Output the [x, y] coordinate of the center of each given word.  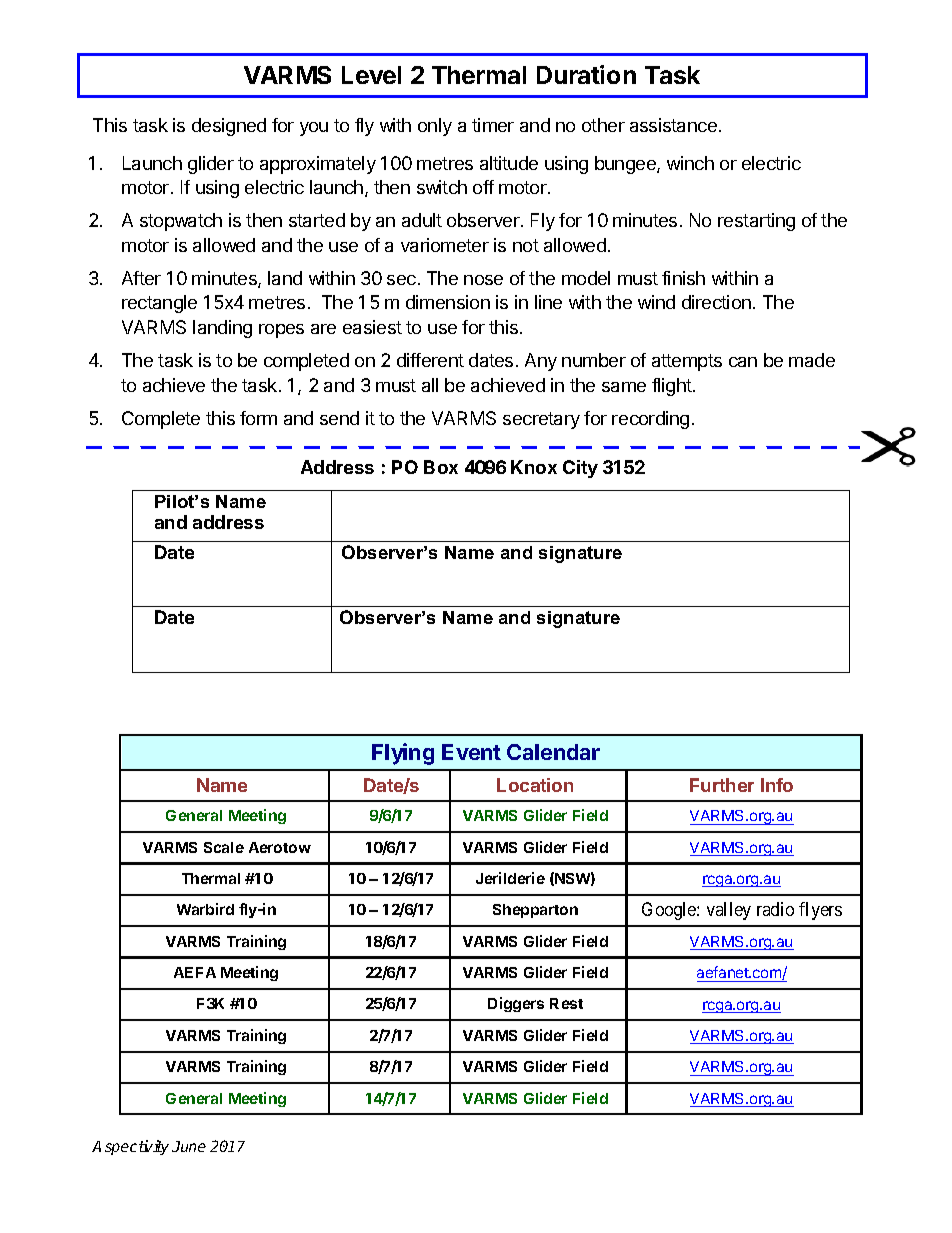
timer [493, 125]
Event [471, 752]
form [258, 418]
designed [229, 127]
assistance [673, 125]
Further [722, 785]
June [189, 1146]
